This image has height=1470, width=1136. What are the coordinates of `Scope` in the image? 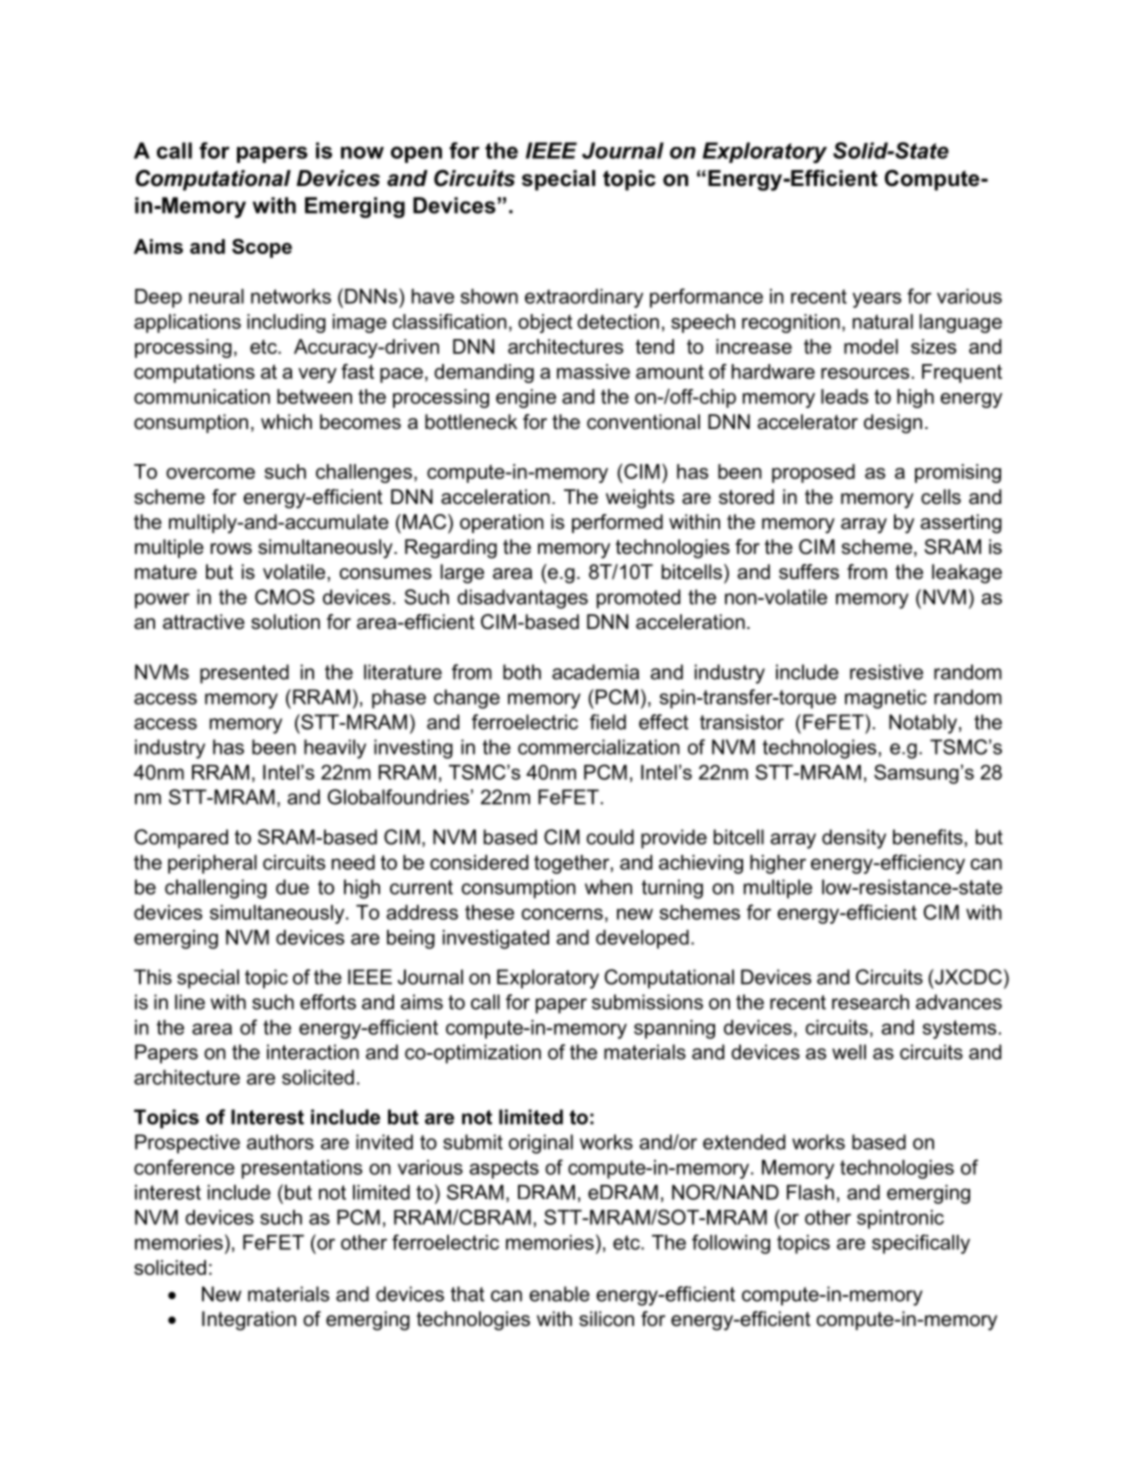 It's located at (262, 248).
